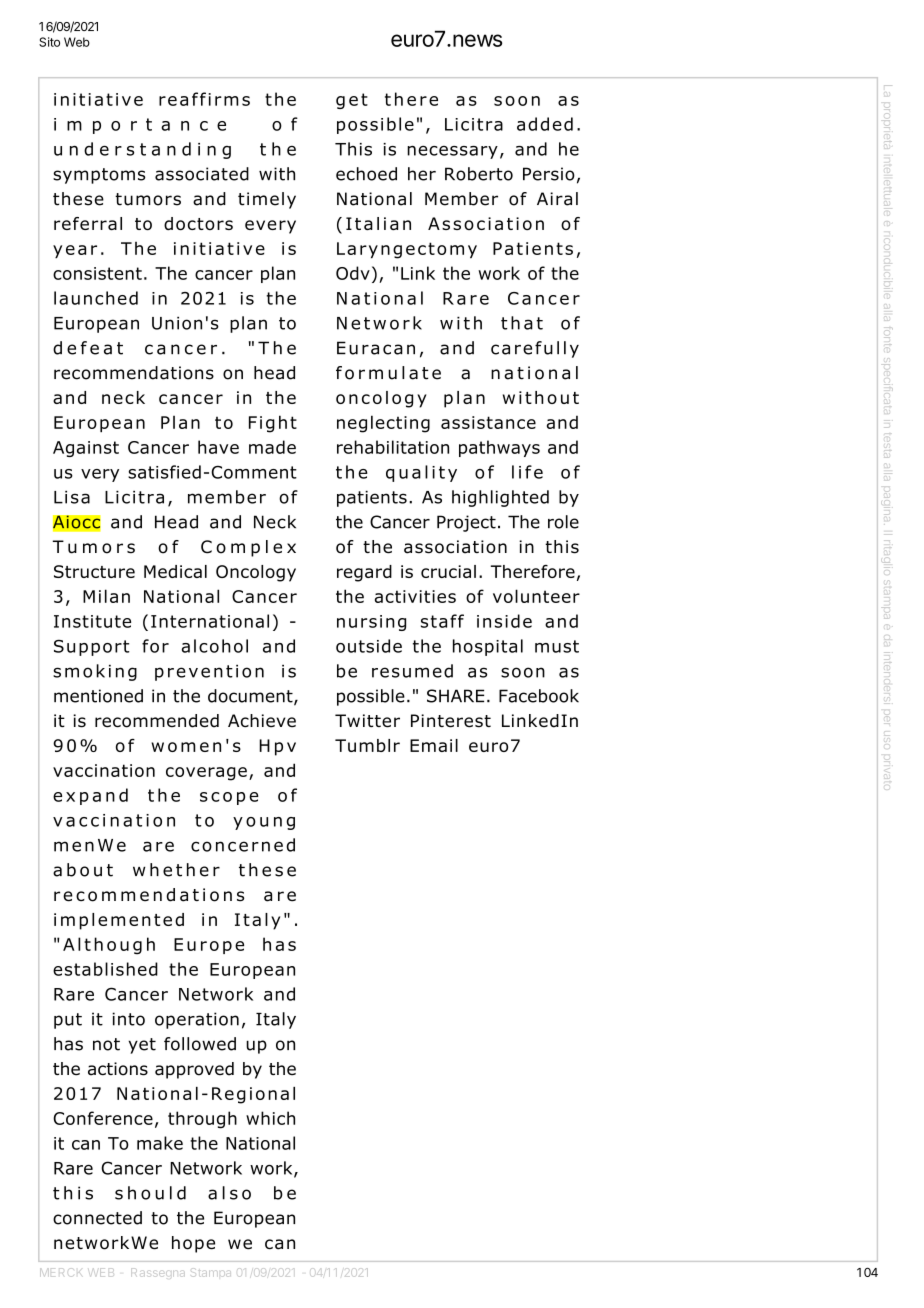 The image size is (924, 1308). What do you see at coordinates (500, 498) in the image?
I see `highlighted` at bounding box center [500, 498].
